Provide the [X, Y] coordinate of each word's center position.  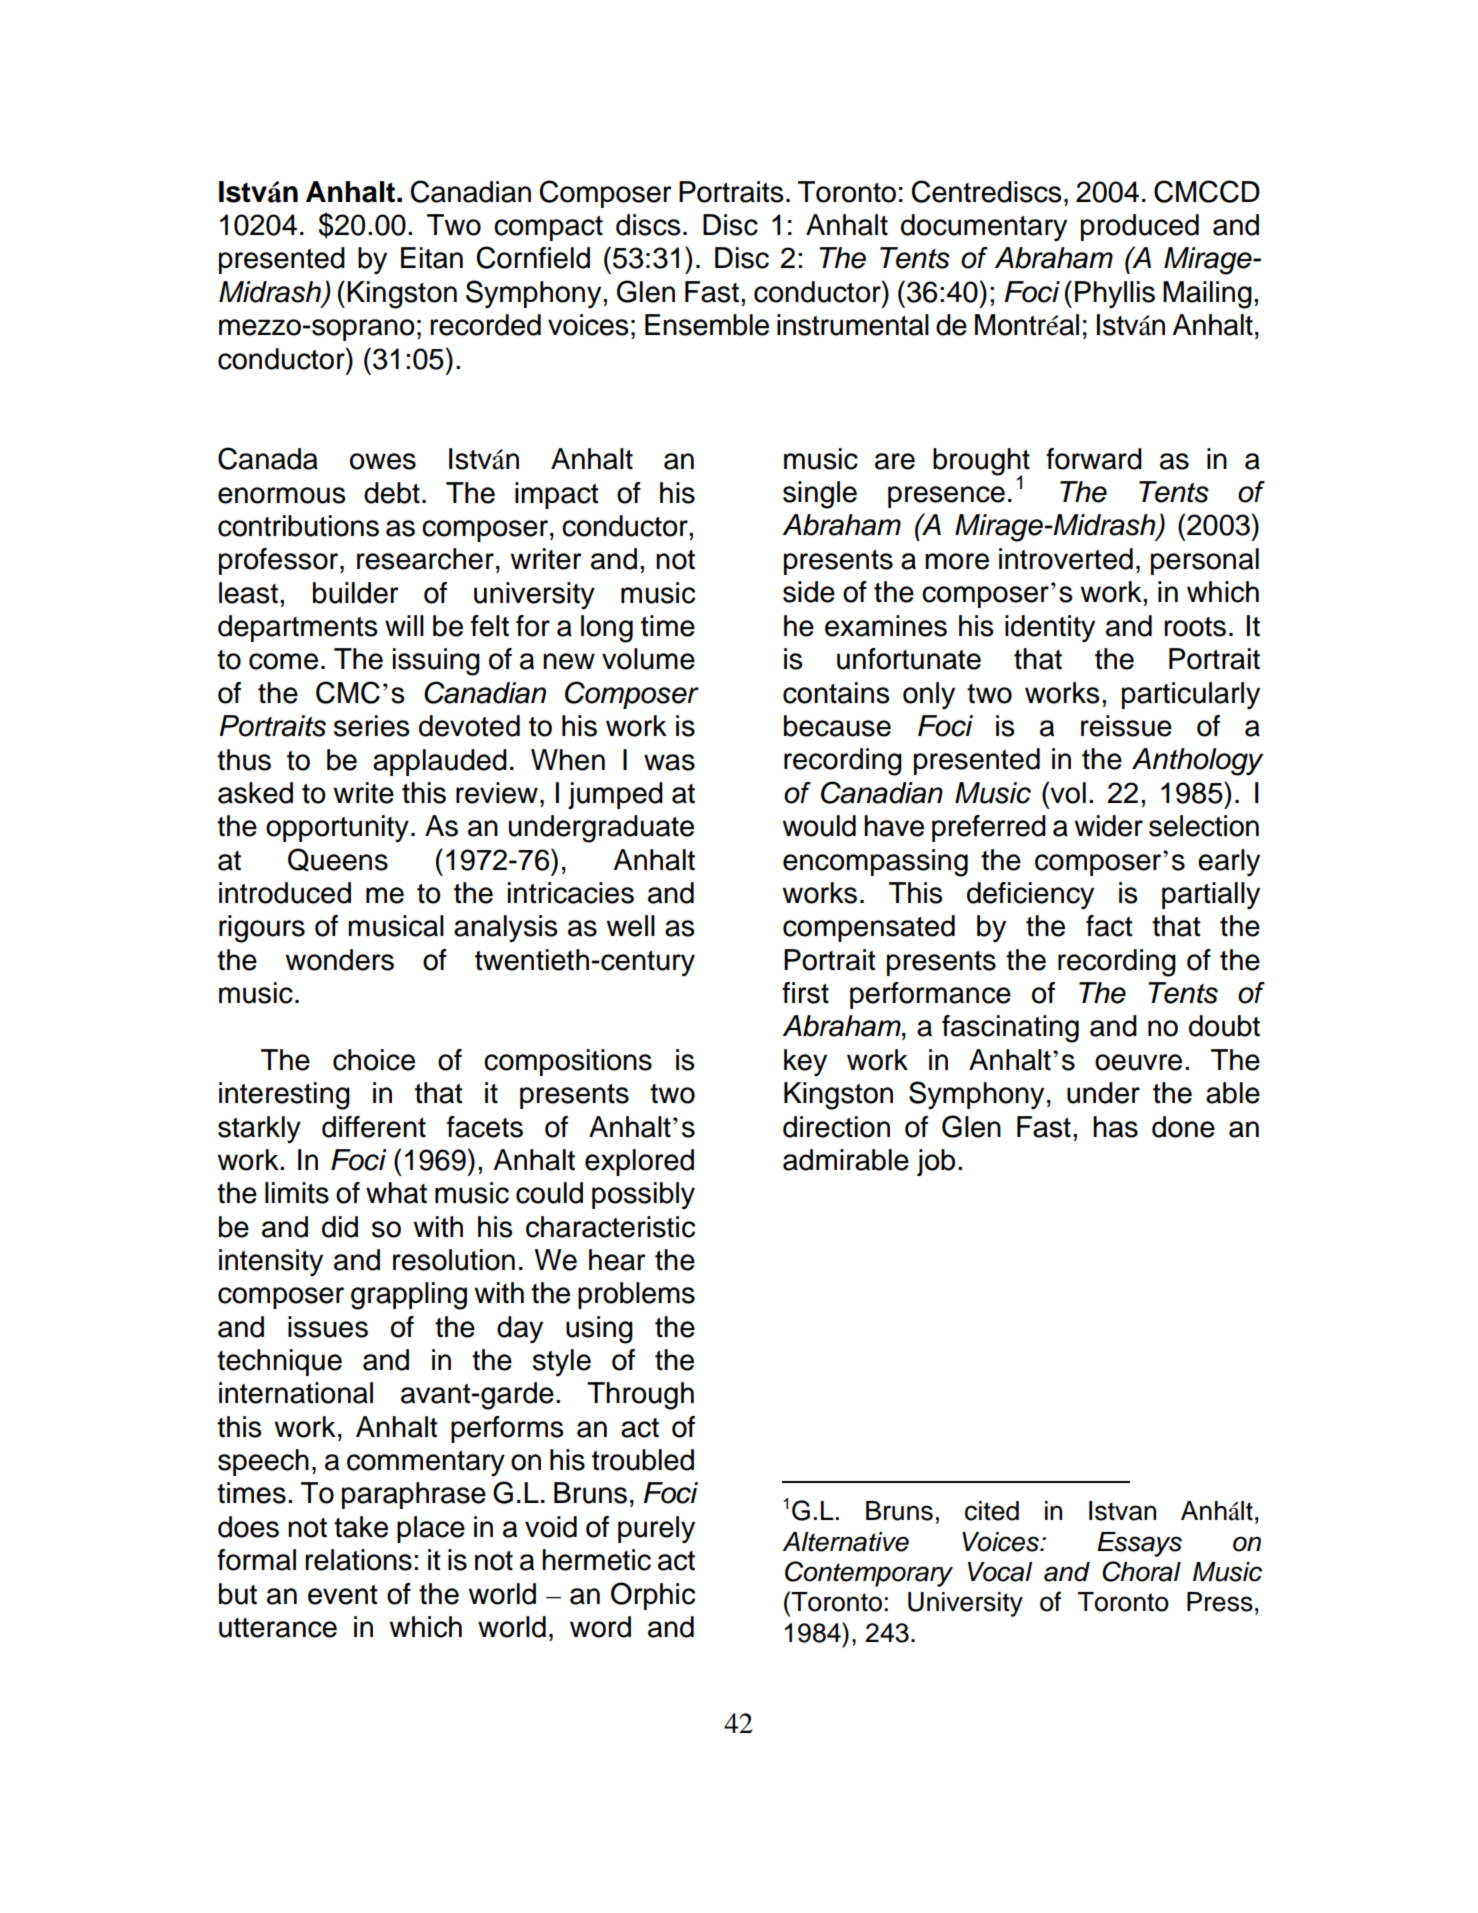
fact [1109, 926]
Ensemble [707, 325]
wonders [340, 960]
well [631, 926]
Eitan [432, 258]
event [343, 1595]
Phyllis [1115, 294]
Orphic [653, 1596]
